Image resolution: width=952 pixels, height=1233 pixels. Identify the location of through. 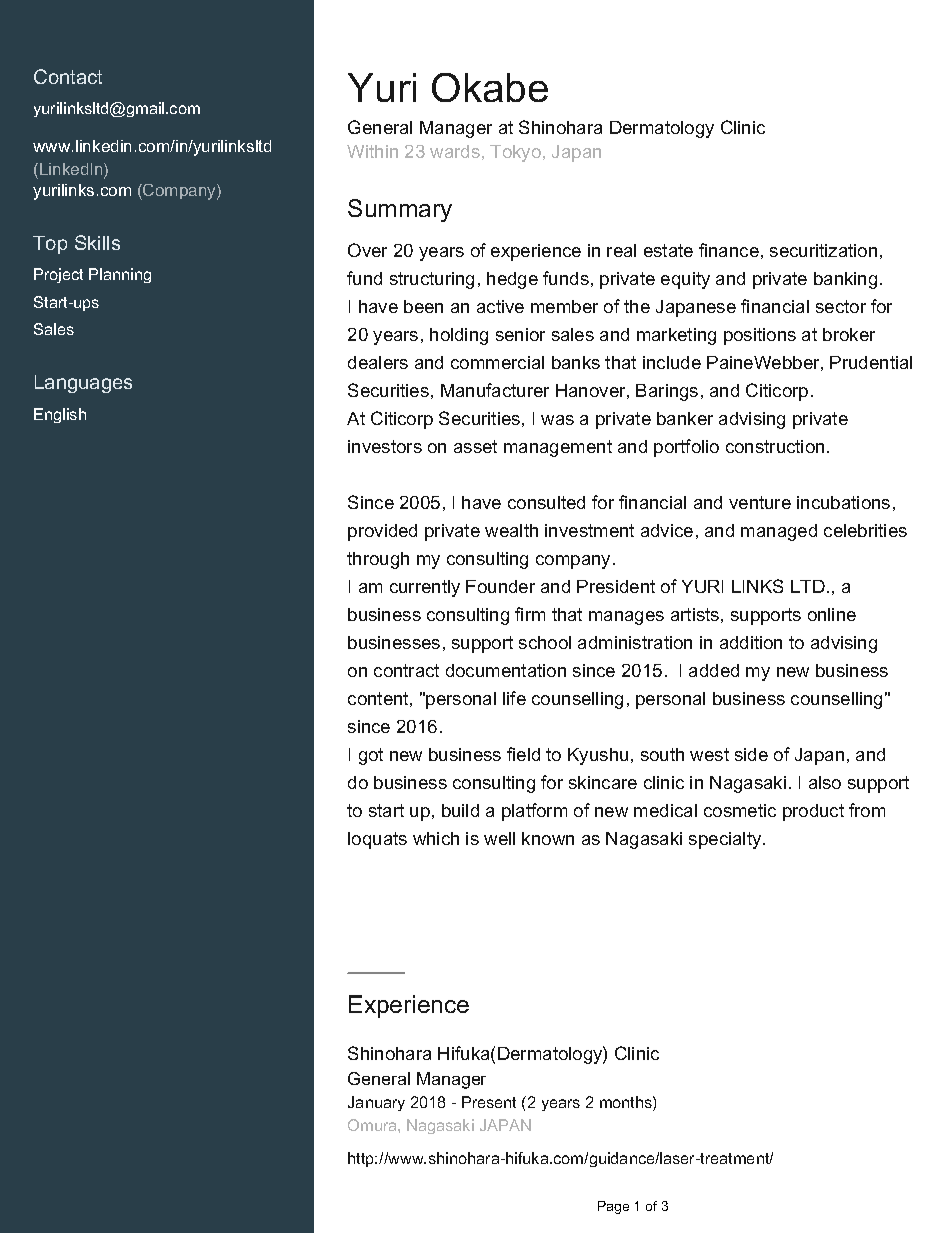
(378, 560).
